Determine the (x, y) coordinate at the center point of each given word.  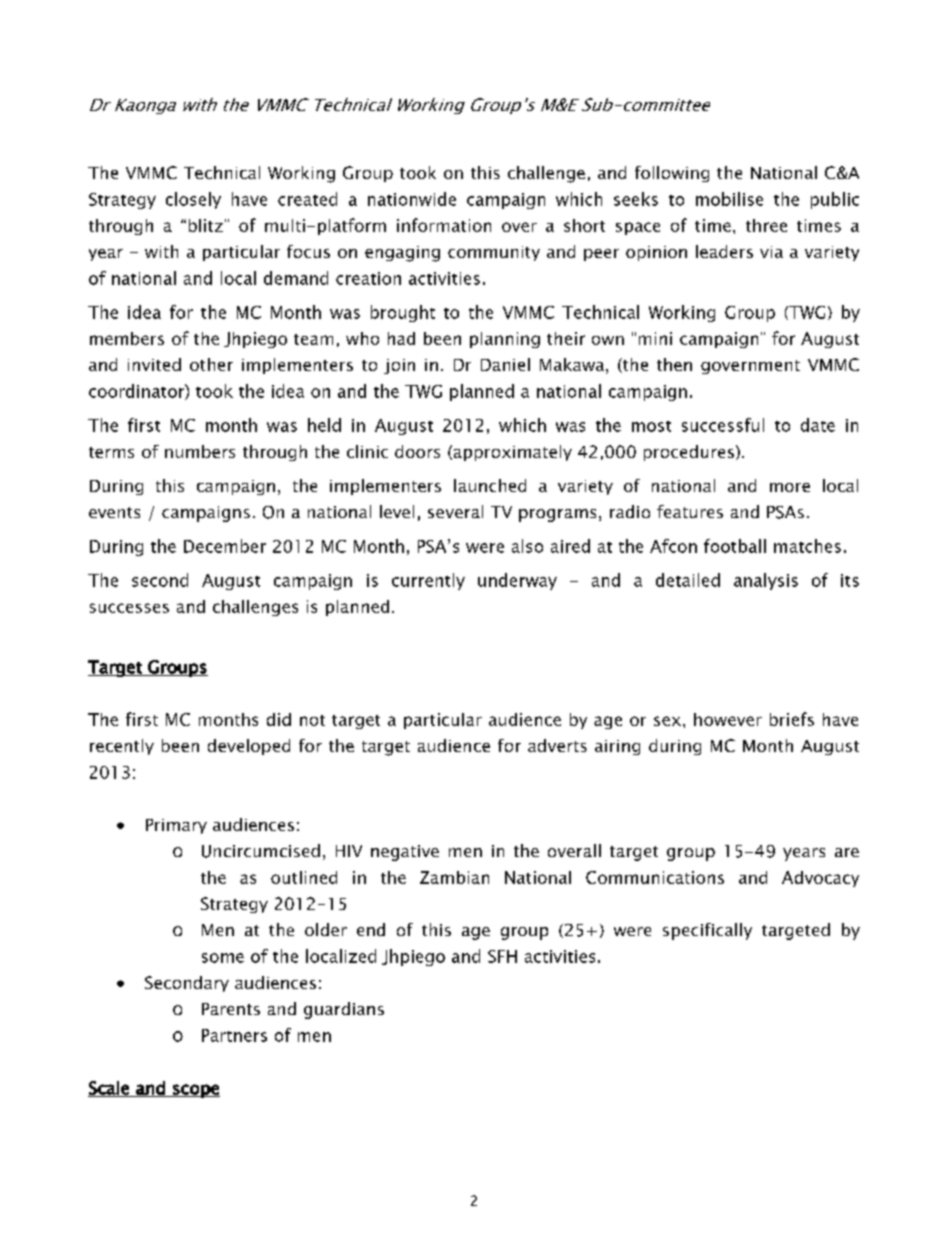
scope (195, 1091)
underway (517, 581)
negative (405, 853)
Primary (176, 826)
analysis (766, 581)
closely (193, 200)
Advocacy (820, 879)
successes (129, 608)
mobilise (729, 199)
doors (417, 451)
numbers (200, 451)
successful (723, 425)
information (444, 225)
